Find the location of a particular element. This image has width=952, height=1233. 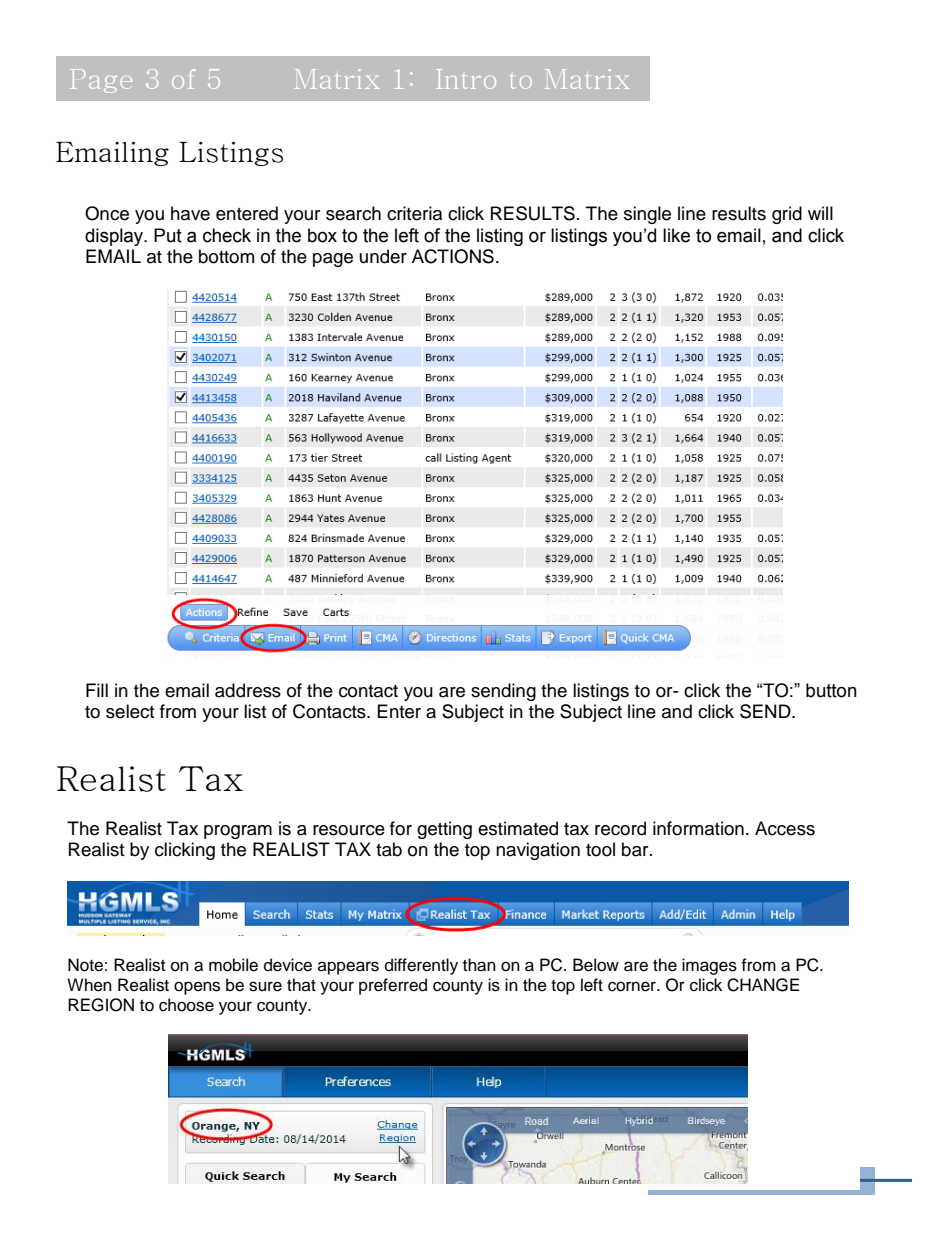

opens is located at coordinates (197, 988).
